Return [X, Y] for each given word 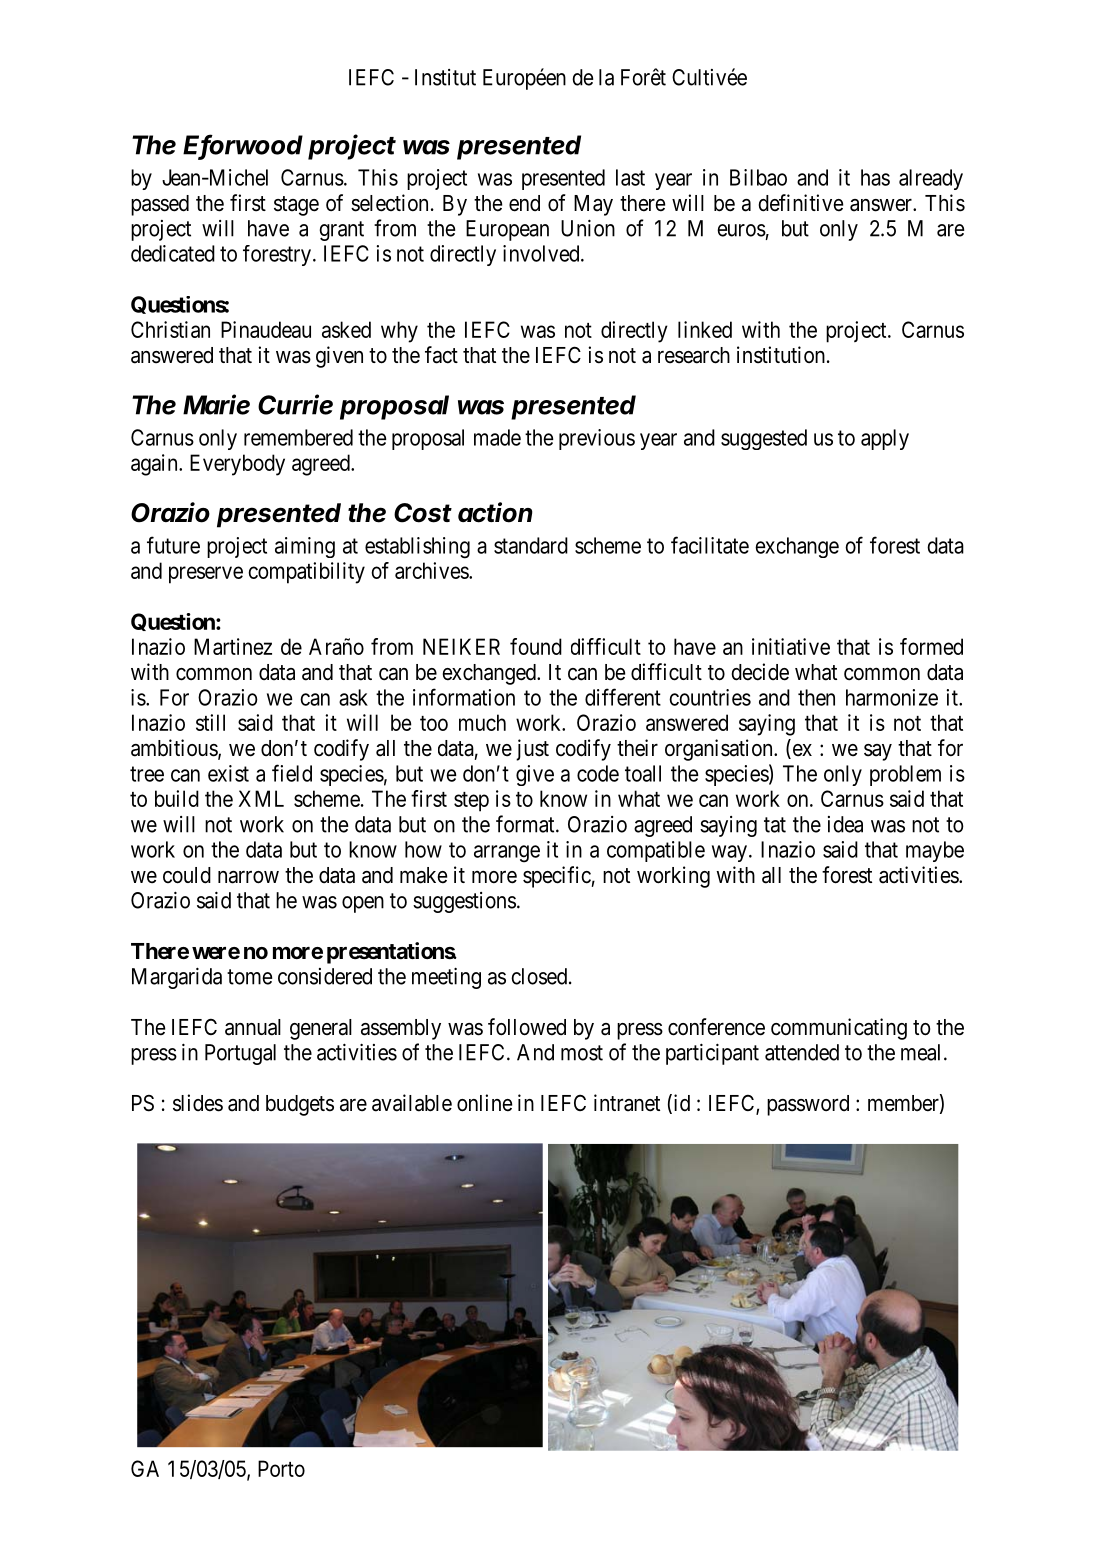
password [808, 1105]
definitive [801, 203]
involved [542, 253]
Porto [281, 1468]
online [484, 1103]
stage [296, 206]
